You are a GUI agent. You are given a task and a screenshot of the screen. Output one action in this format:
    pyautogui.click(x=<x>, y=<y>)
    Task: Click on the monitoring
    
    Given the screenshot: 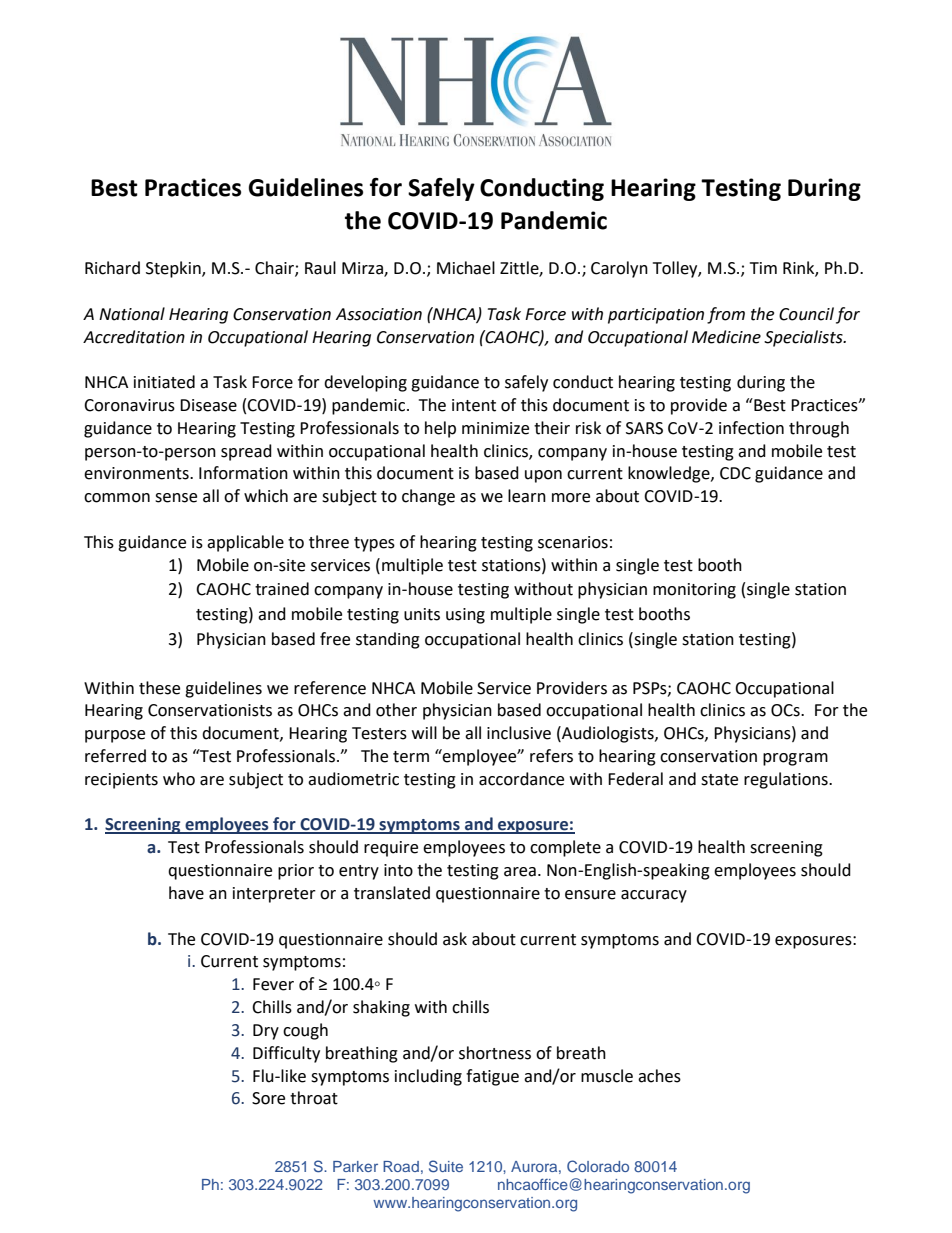 What is the action you would take?
    pyautogui.click(x=694, y=591)
